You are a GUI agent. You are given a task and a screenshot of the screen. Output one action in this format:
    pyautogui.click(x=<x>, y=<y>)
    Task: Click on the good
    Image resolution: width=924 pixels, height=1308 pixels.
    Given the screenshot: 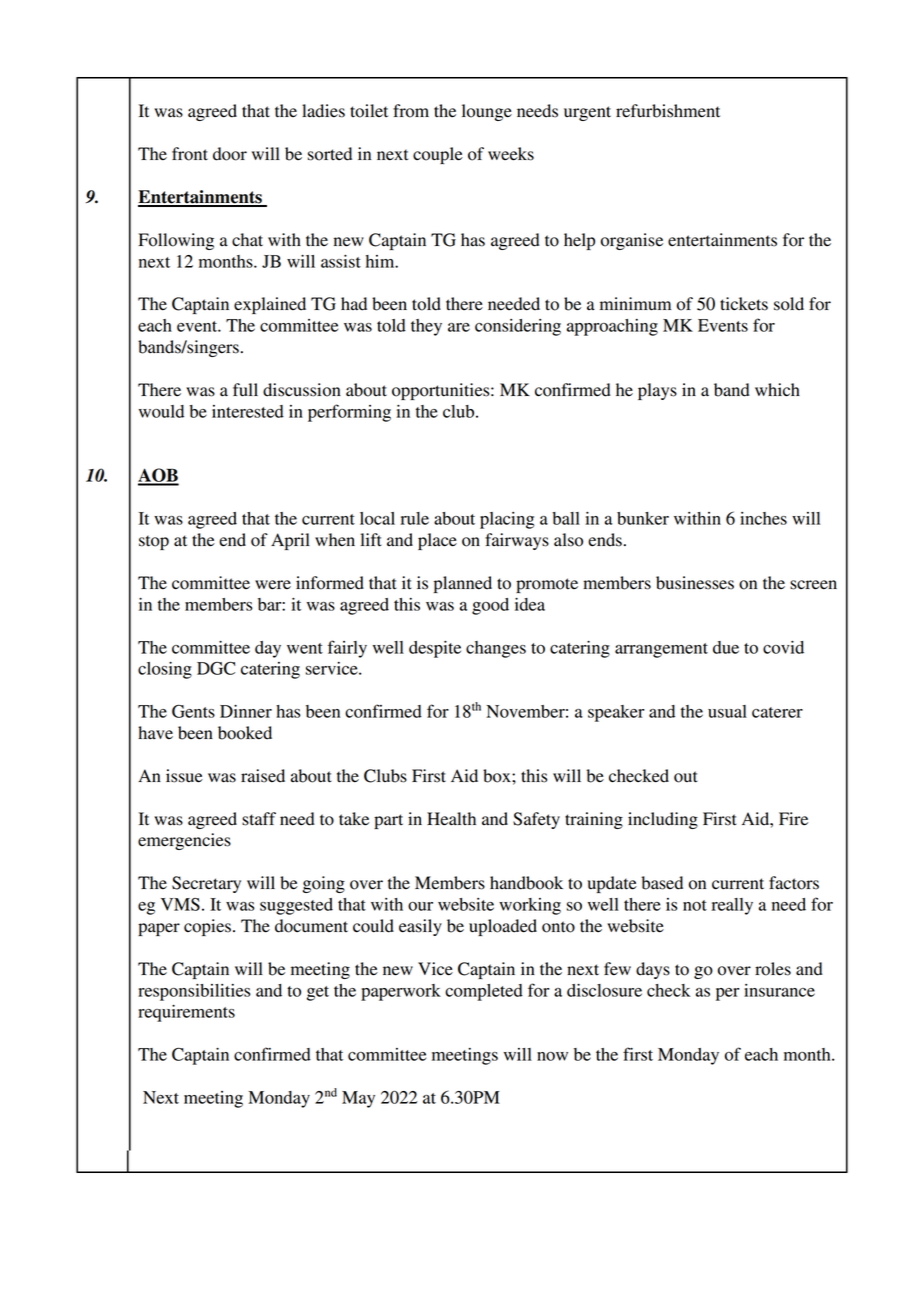 What is the action you would take?
    pyautogui.click(x=490, y=606)
